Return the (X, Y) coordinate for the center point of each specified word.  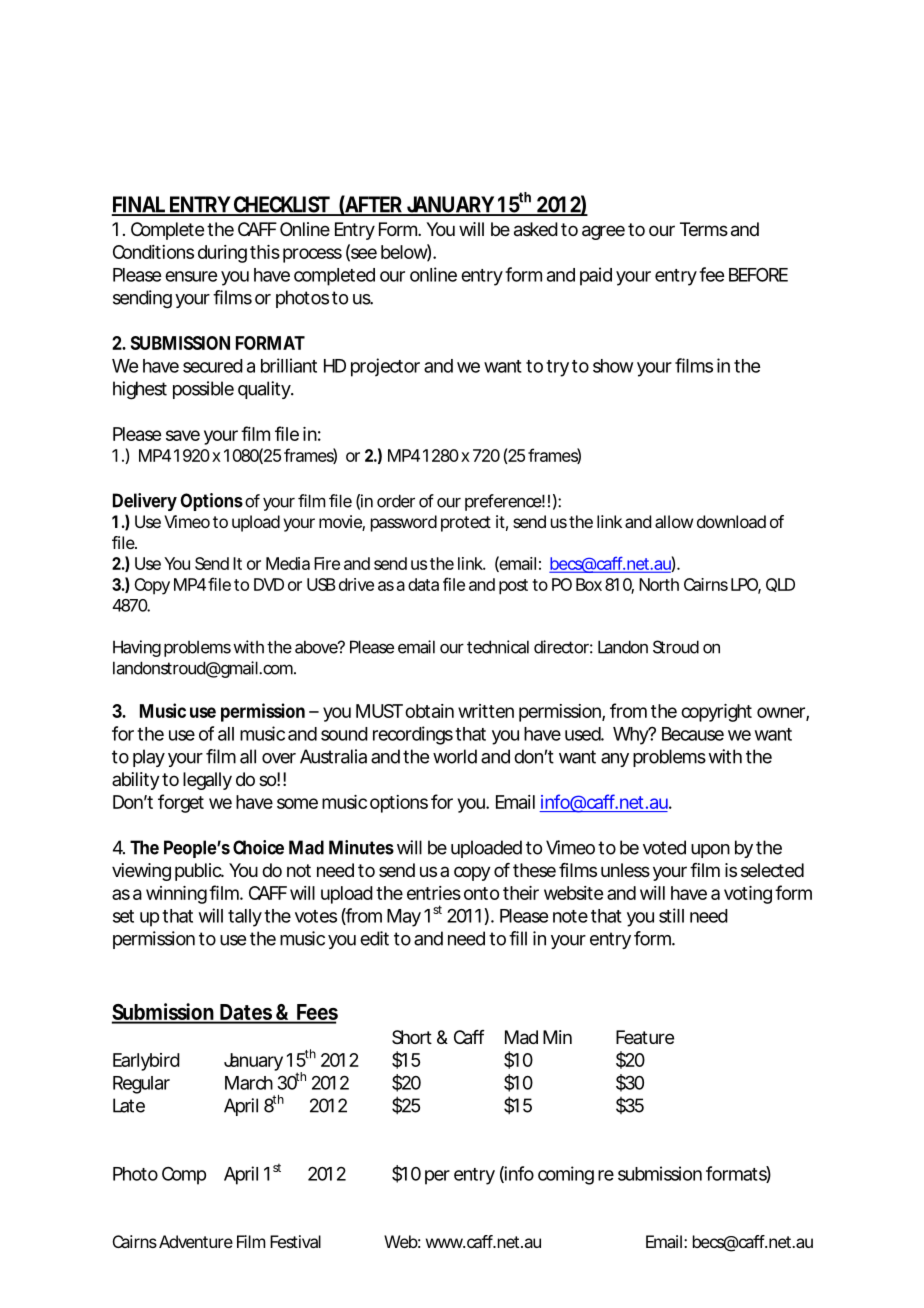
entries (434, 893)
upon (710, 851)
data (423, 584)
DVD (269, 584)
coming (566, 1175)
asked (536, 229)
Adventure (196, 1241)
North (659, 584)
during (222, 254)
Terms (704, 229)
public (199, 872)
